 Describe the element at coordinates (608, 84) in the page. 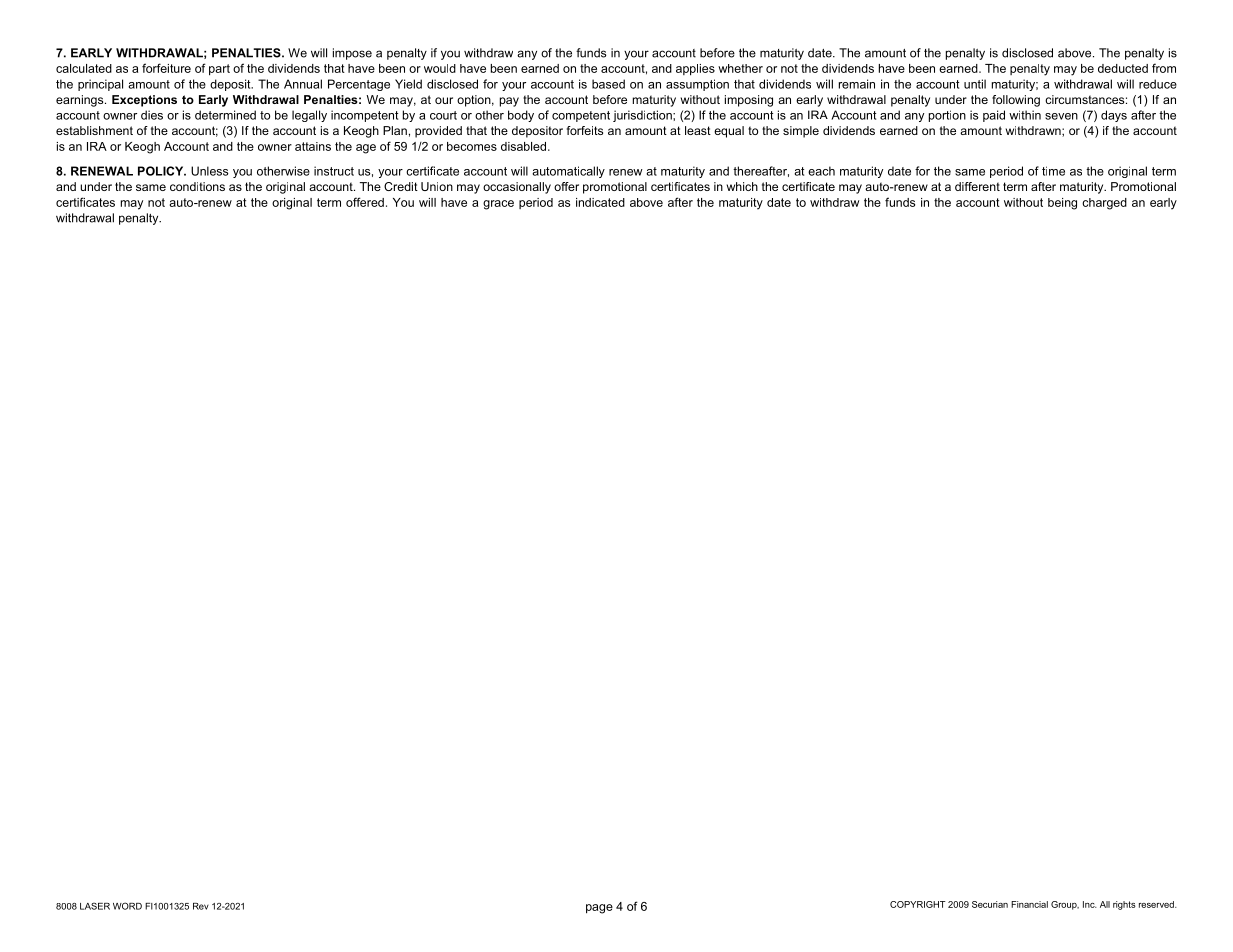

I see `based` at that location.
